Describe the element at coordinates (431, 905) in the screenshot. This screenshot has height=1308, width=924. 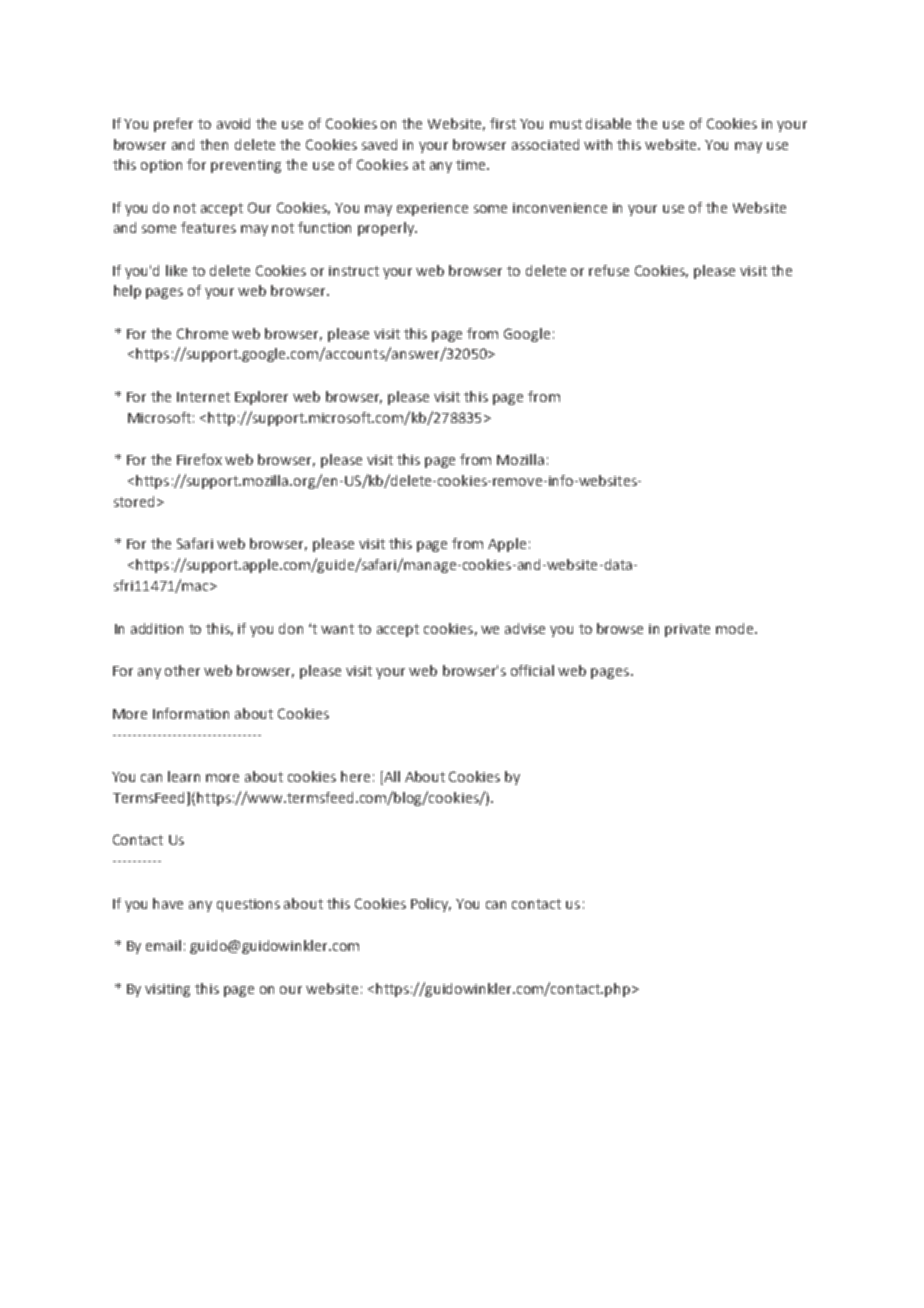
I see `Policy` at that location.
